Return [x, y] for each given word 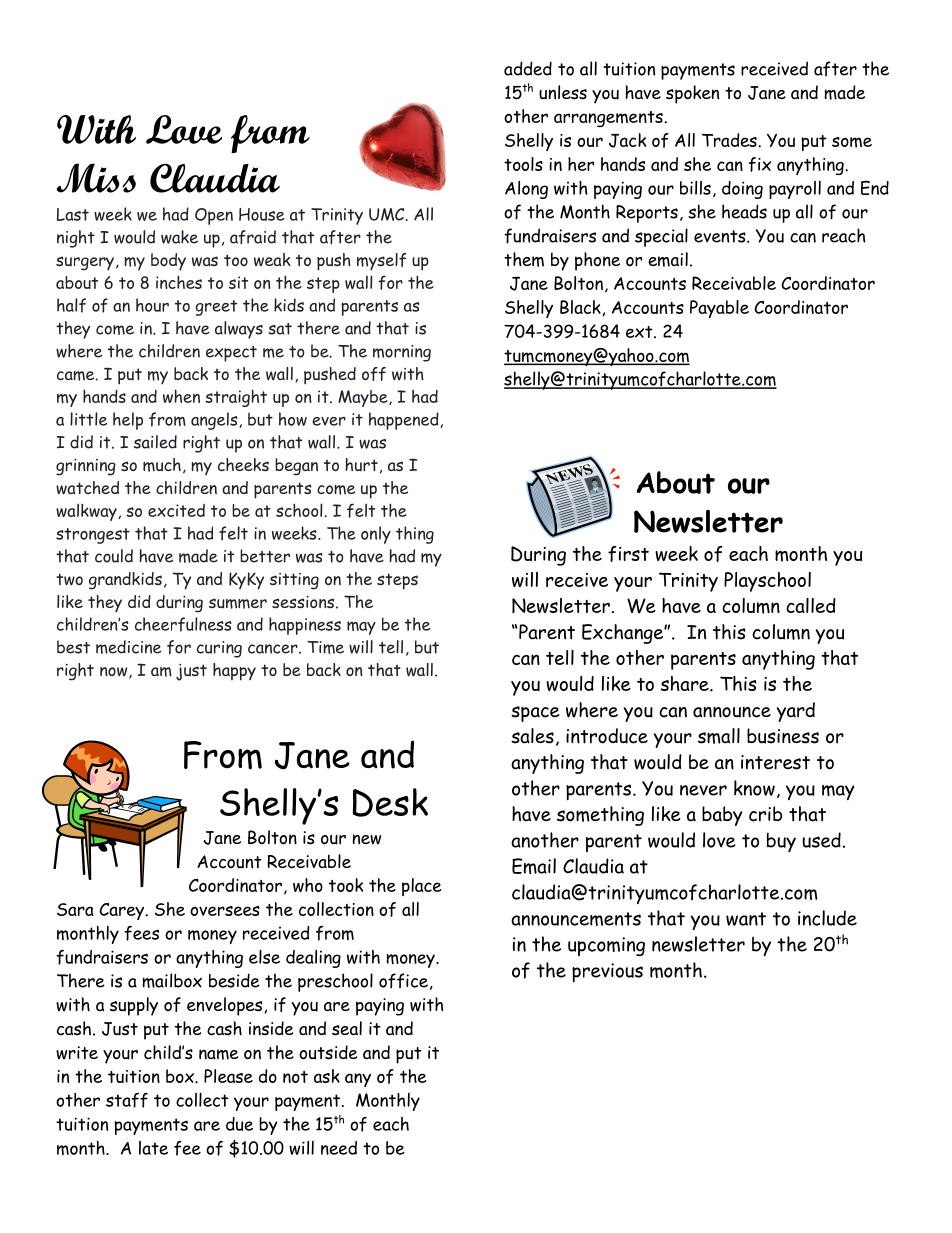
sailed [155, 442]
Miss [96, 178]
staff [127, 1100]
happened [405, 421]
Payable [719, 309]
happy [234, 672]
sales [532, 736]
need [339, 1148]
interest [775, 762]
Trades [730, 140]
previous [607, 972]
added [528, 68]
